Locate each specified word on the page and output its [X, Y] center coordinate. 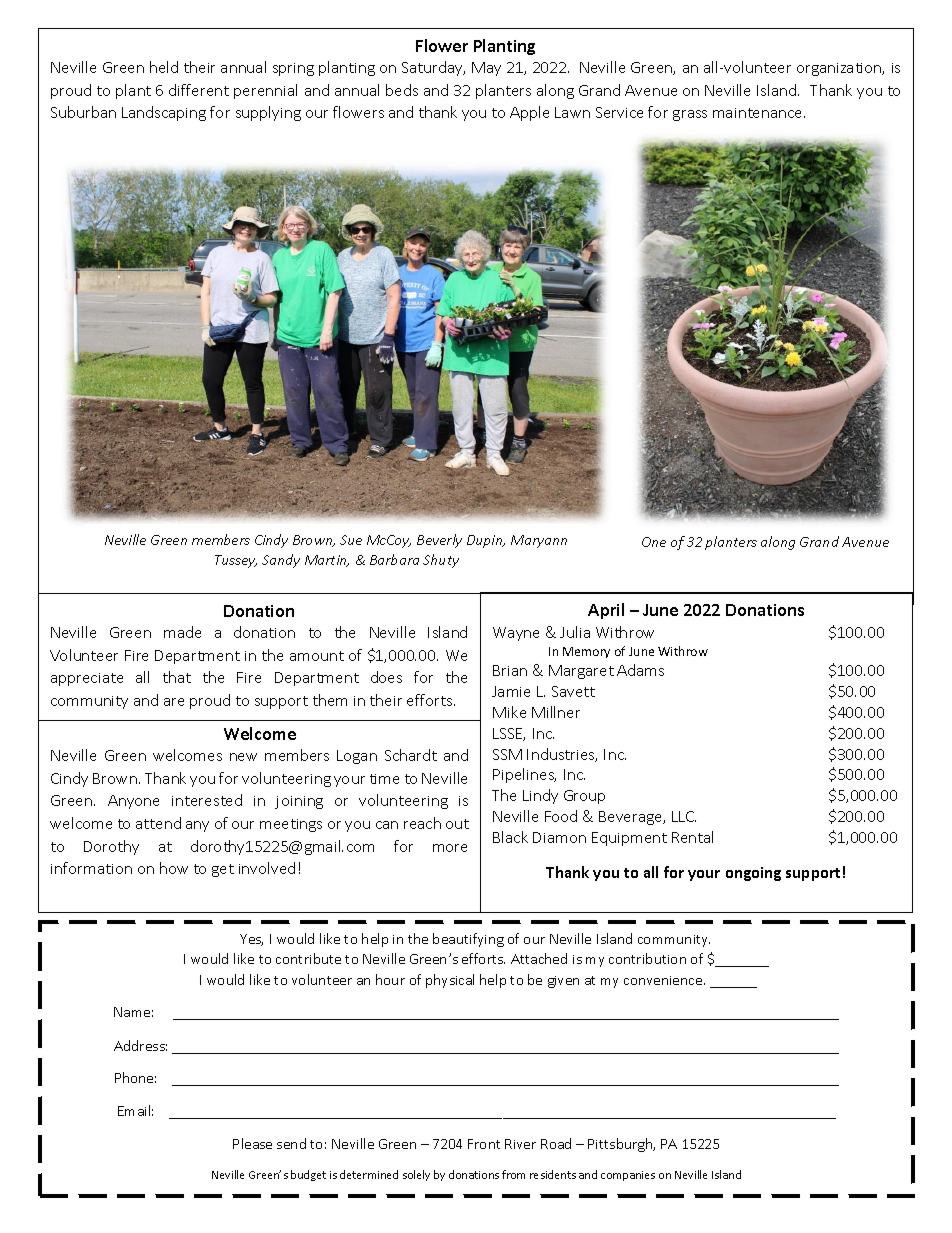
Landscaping [164, 113]
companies [628, 1176]
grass [690, 115]
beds [402, 90]
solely [416, 1175]
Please [252, 1143]
